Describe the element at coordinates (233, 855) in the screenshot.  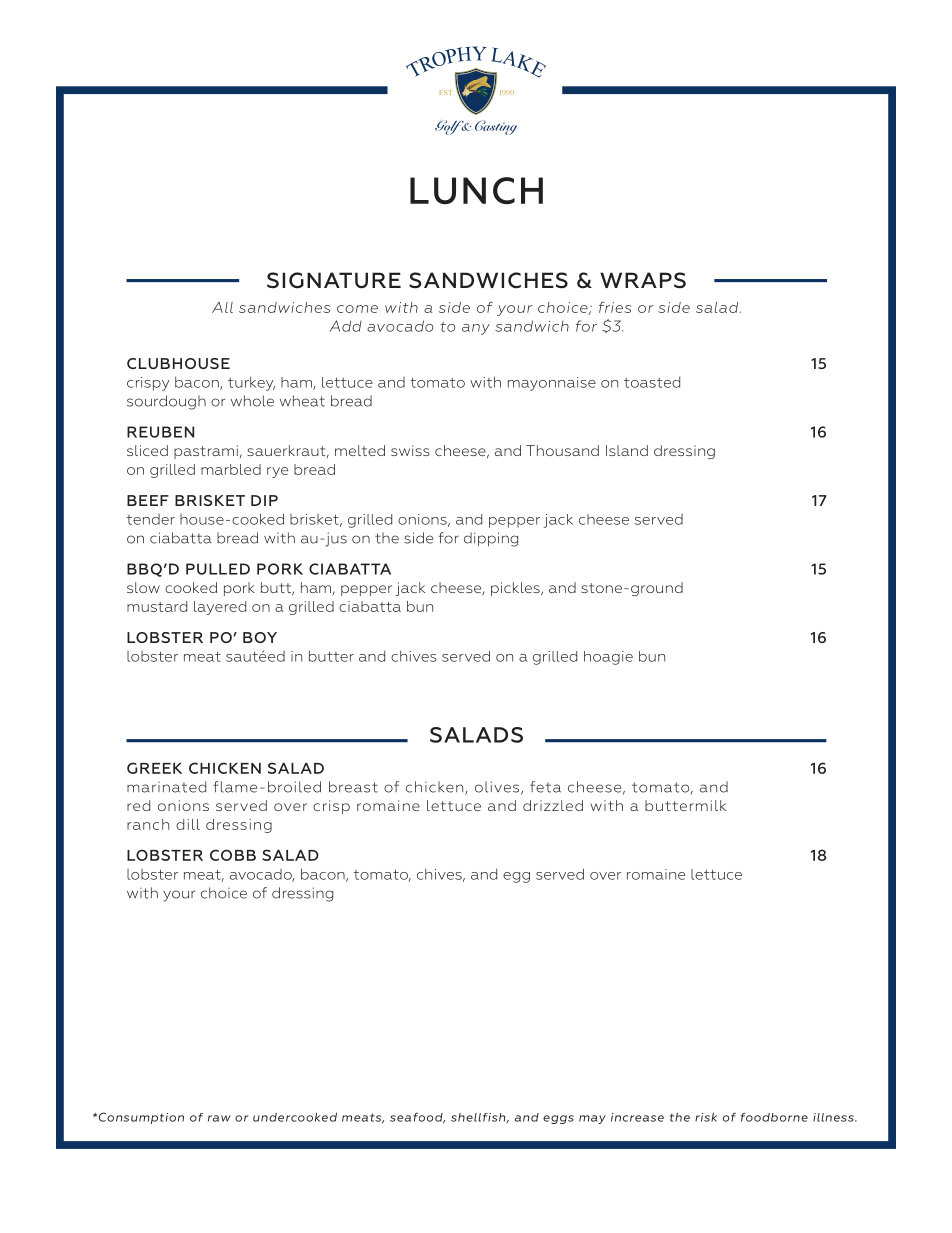
I see `COBB` at that location.
